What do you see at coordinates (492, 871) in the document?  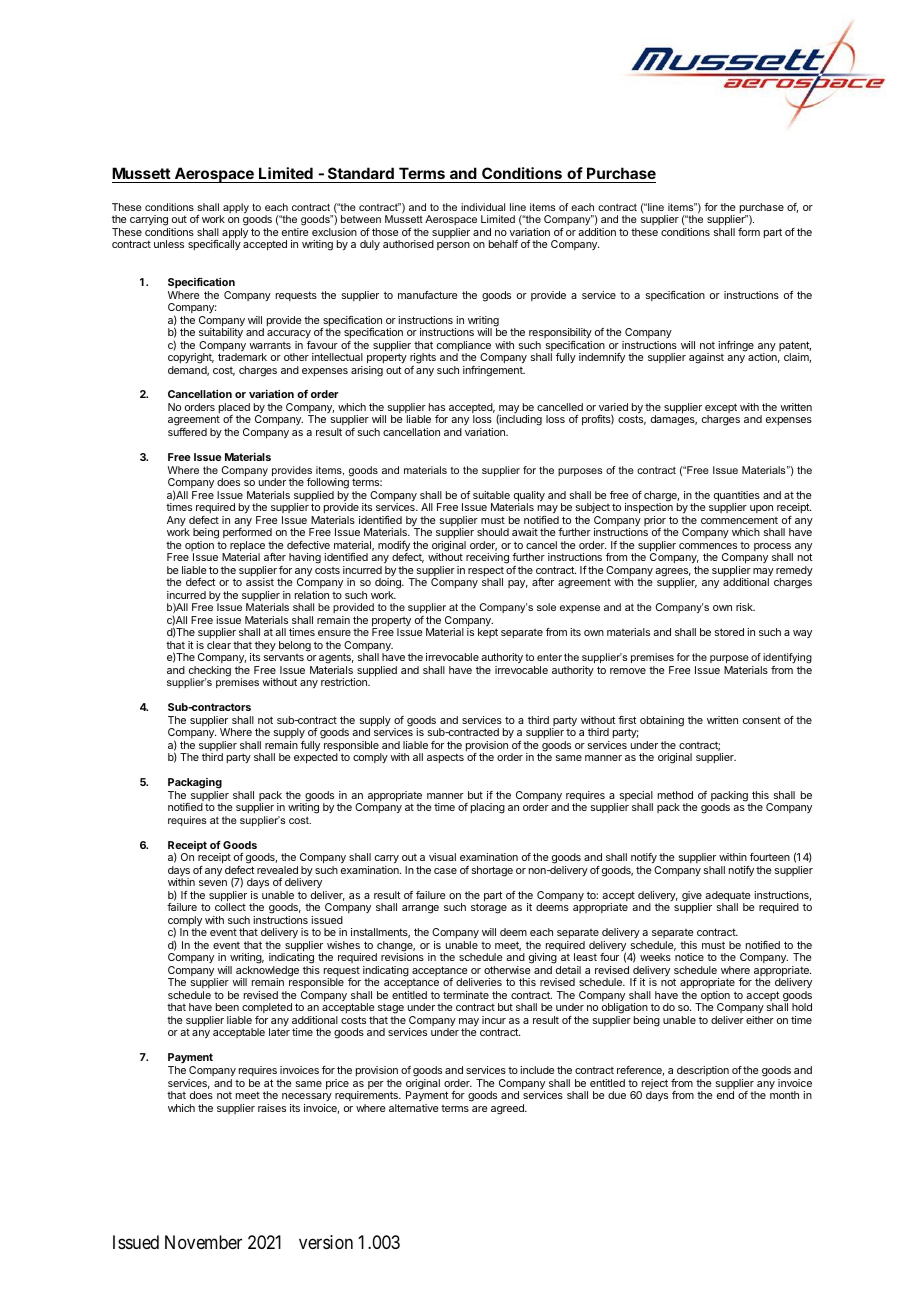 I see `shortage` at bounding box center [492, 871].
